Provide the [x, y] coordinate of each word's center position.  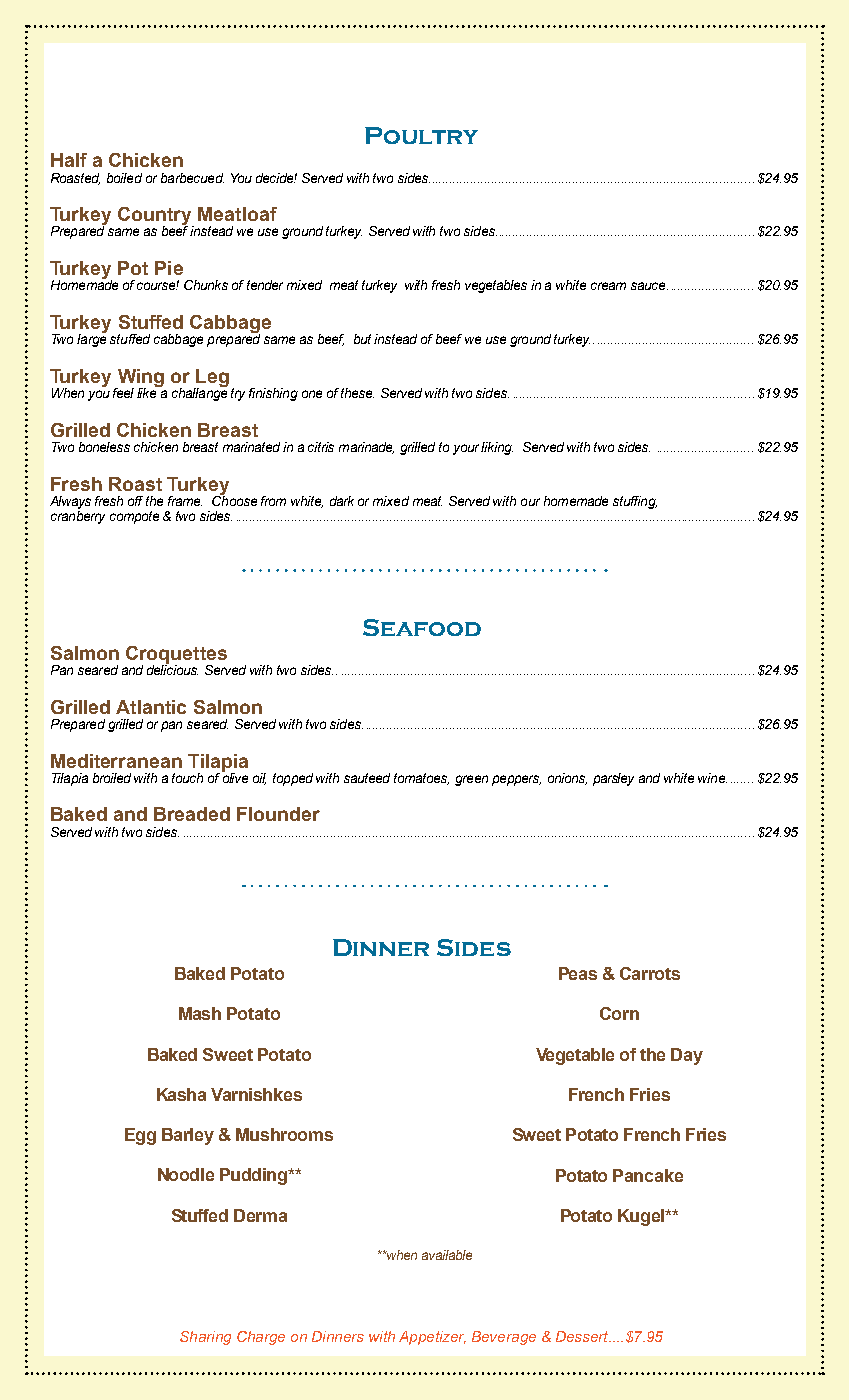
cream [608, 286]
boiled [124, 178]
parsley [613, 779]
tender [265, 285]
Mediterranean [116, 761]
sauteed [367, 778]
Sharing [205, 1338]
